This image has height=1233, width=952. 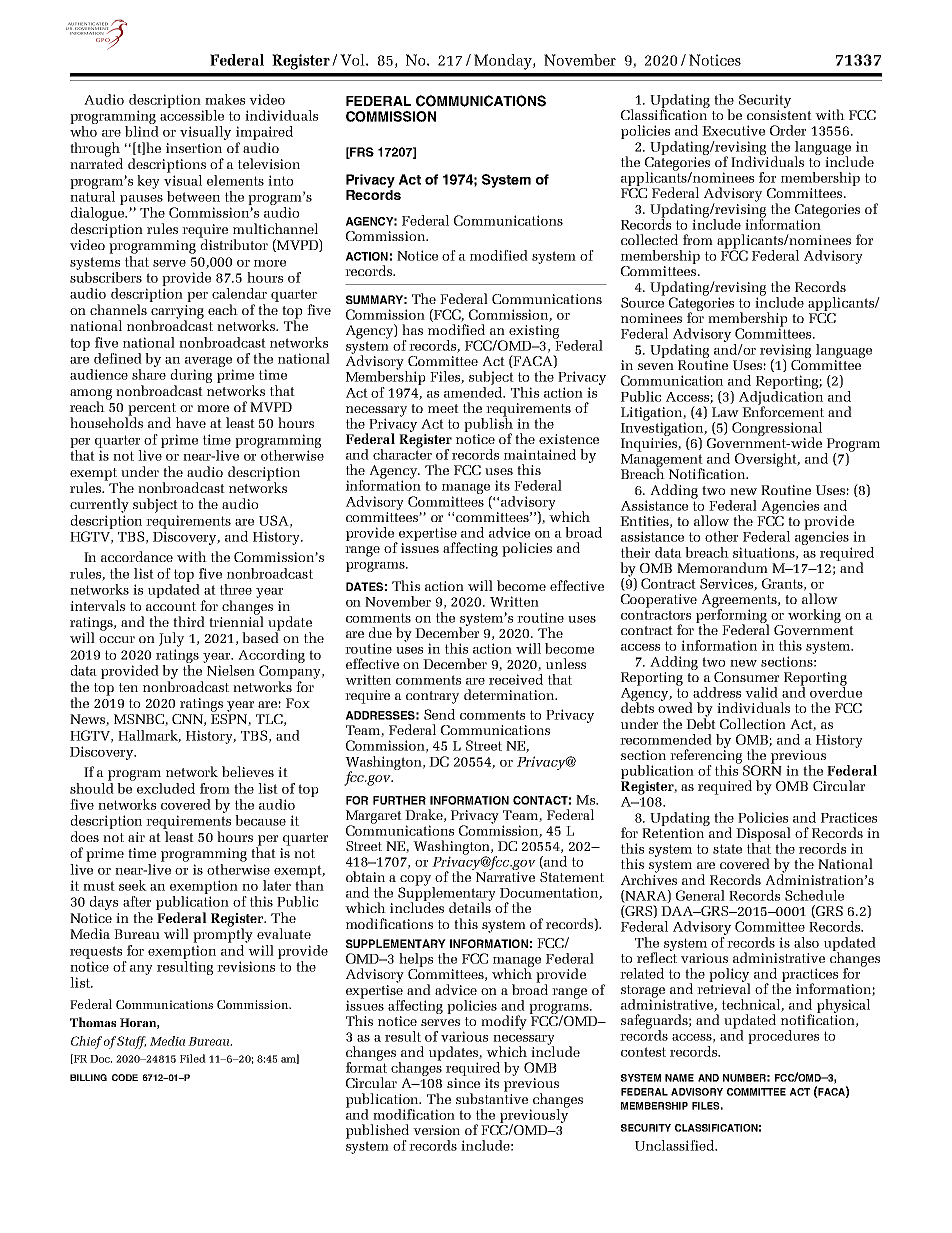 What do you see at coordinates (516, 679) in the image?
I see `received` at bounding box center [516, 679].
